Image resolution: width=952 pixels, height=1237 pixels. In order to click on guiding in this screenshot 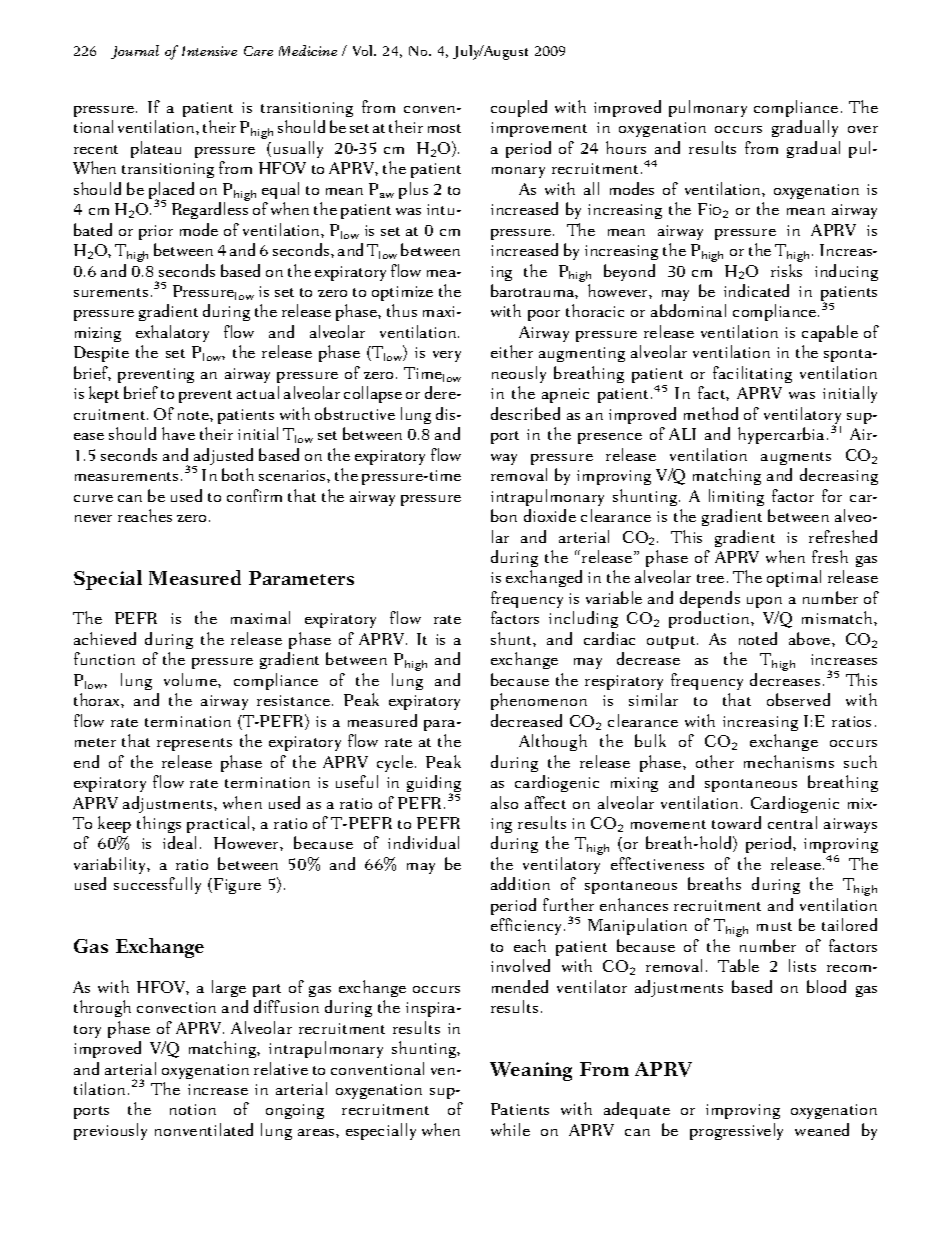, I will do `click(434, 785)`.
